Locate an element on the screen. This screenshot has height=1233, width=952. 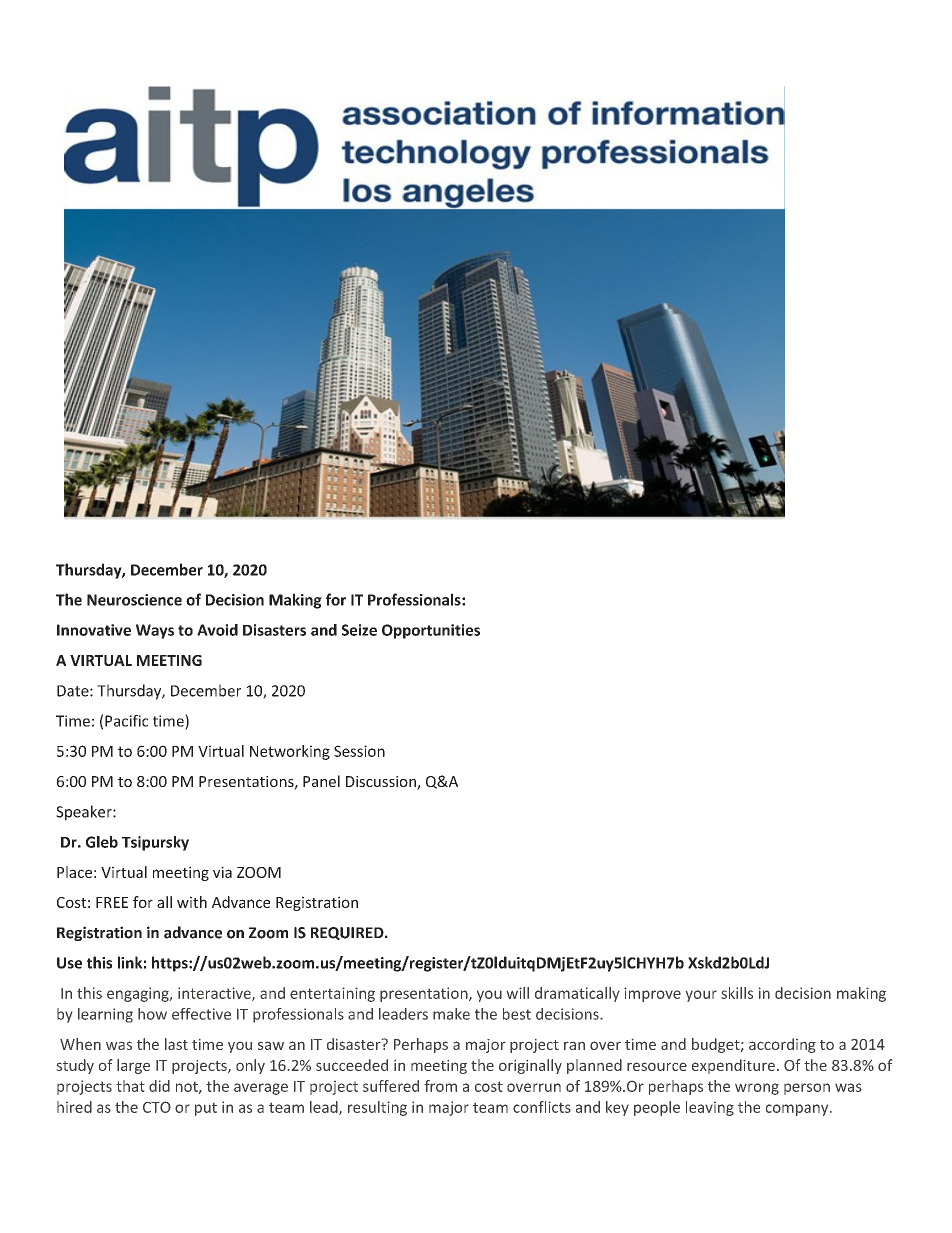
leaving is located at coordinates (710, 1108).
